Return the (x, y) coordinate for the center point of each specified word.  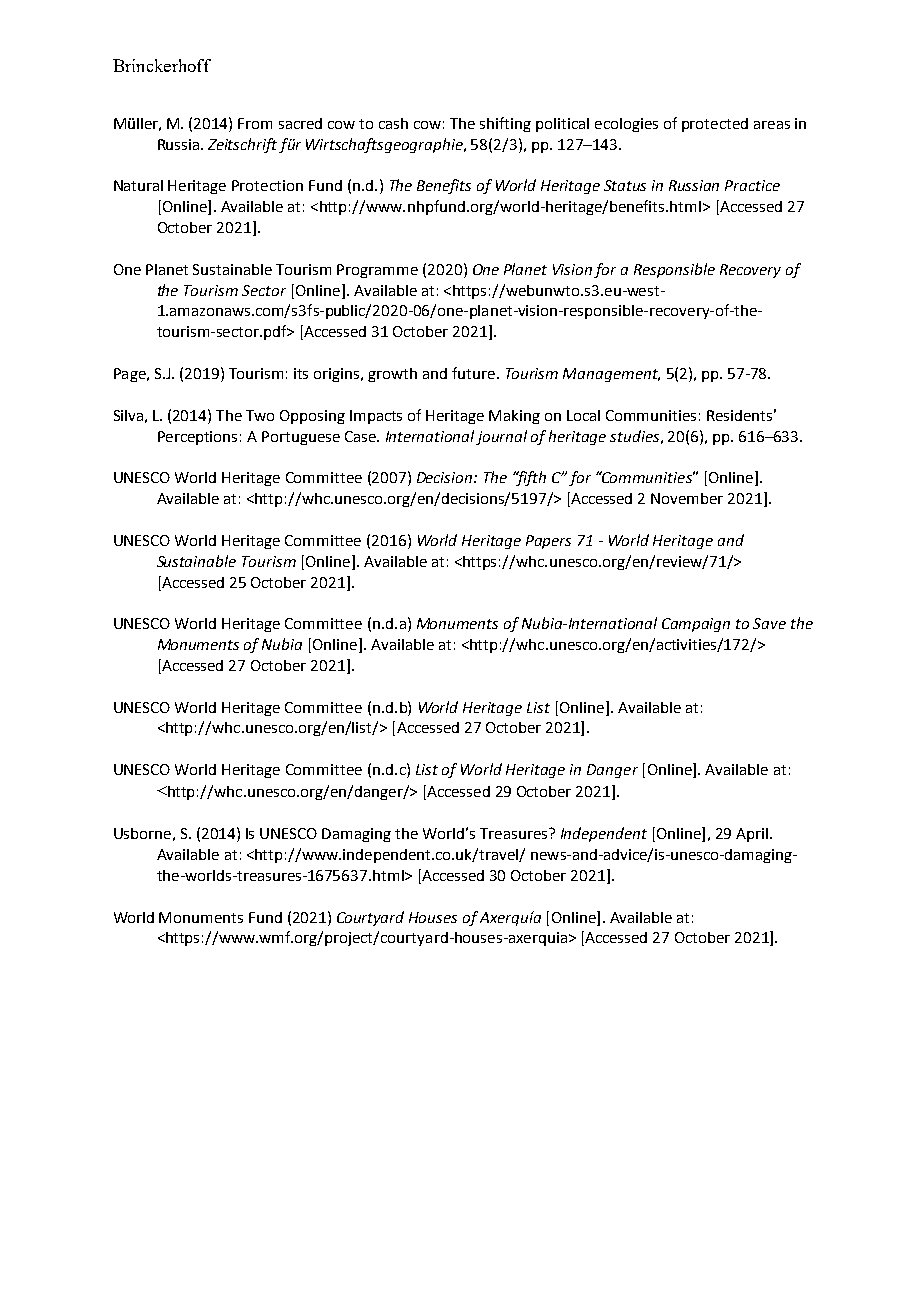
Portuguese (301, 438)
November (687, 498)
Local (583, 415)
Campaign (696, 625)
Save (769, 623)
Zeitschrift (242, 145)
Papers (548, 542)
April (752, 835)
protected (715, 125)
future (473, 373)
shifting (505, 124)
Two (260, 415)
